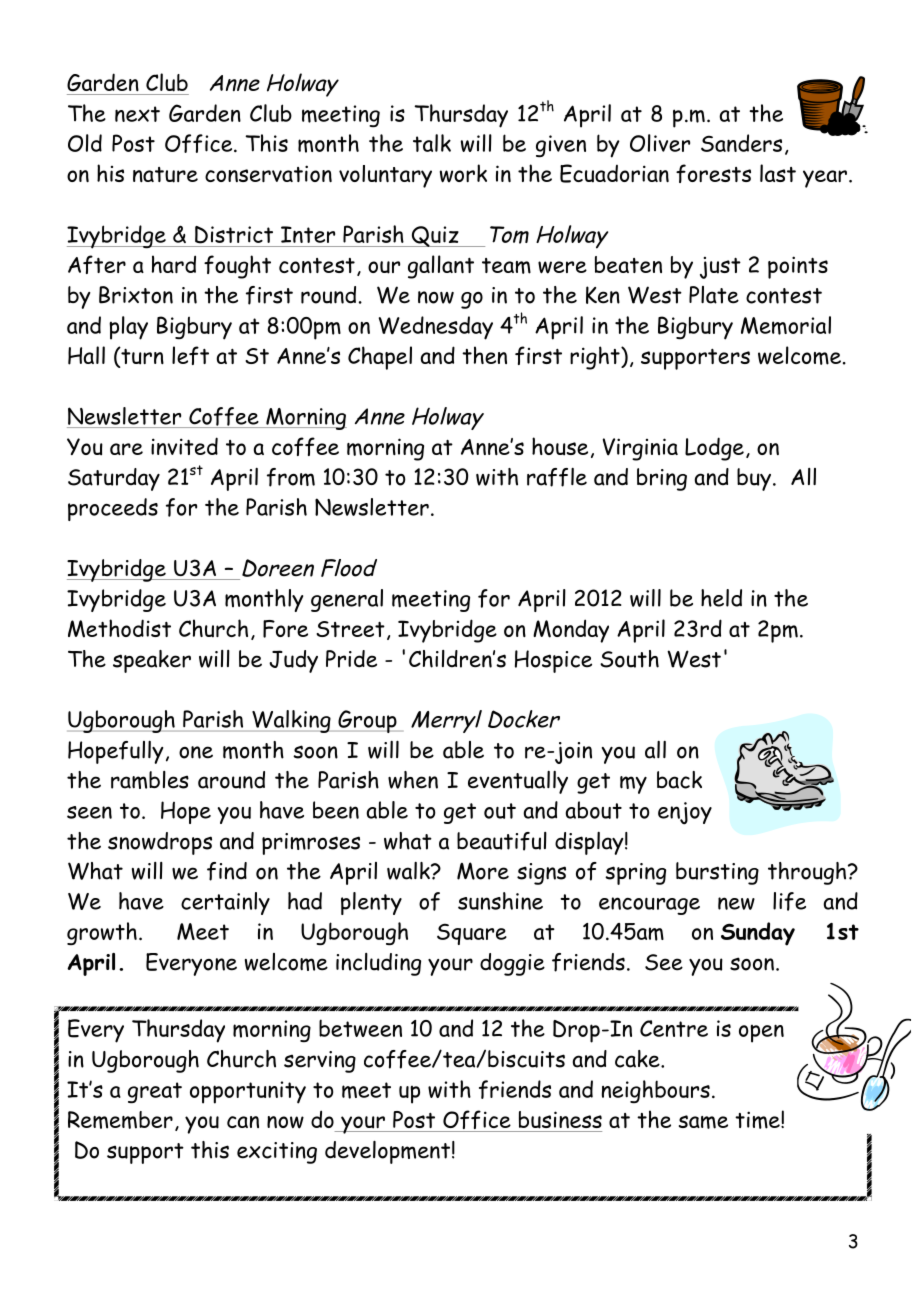 This page has width=924, height=1308. What do you see at coordinates (721, 598) in the page?
I see `held` at bounding box center [721, 598].
